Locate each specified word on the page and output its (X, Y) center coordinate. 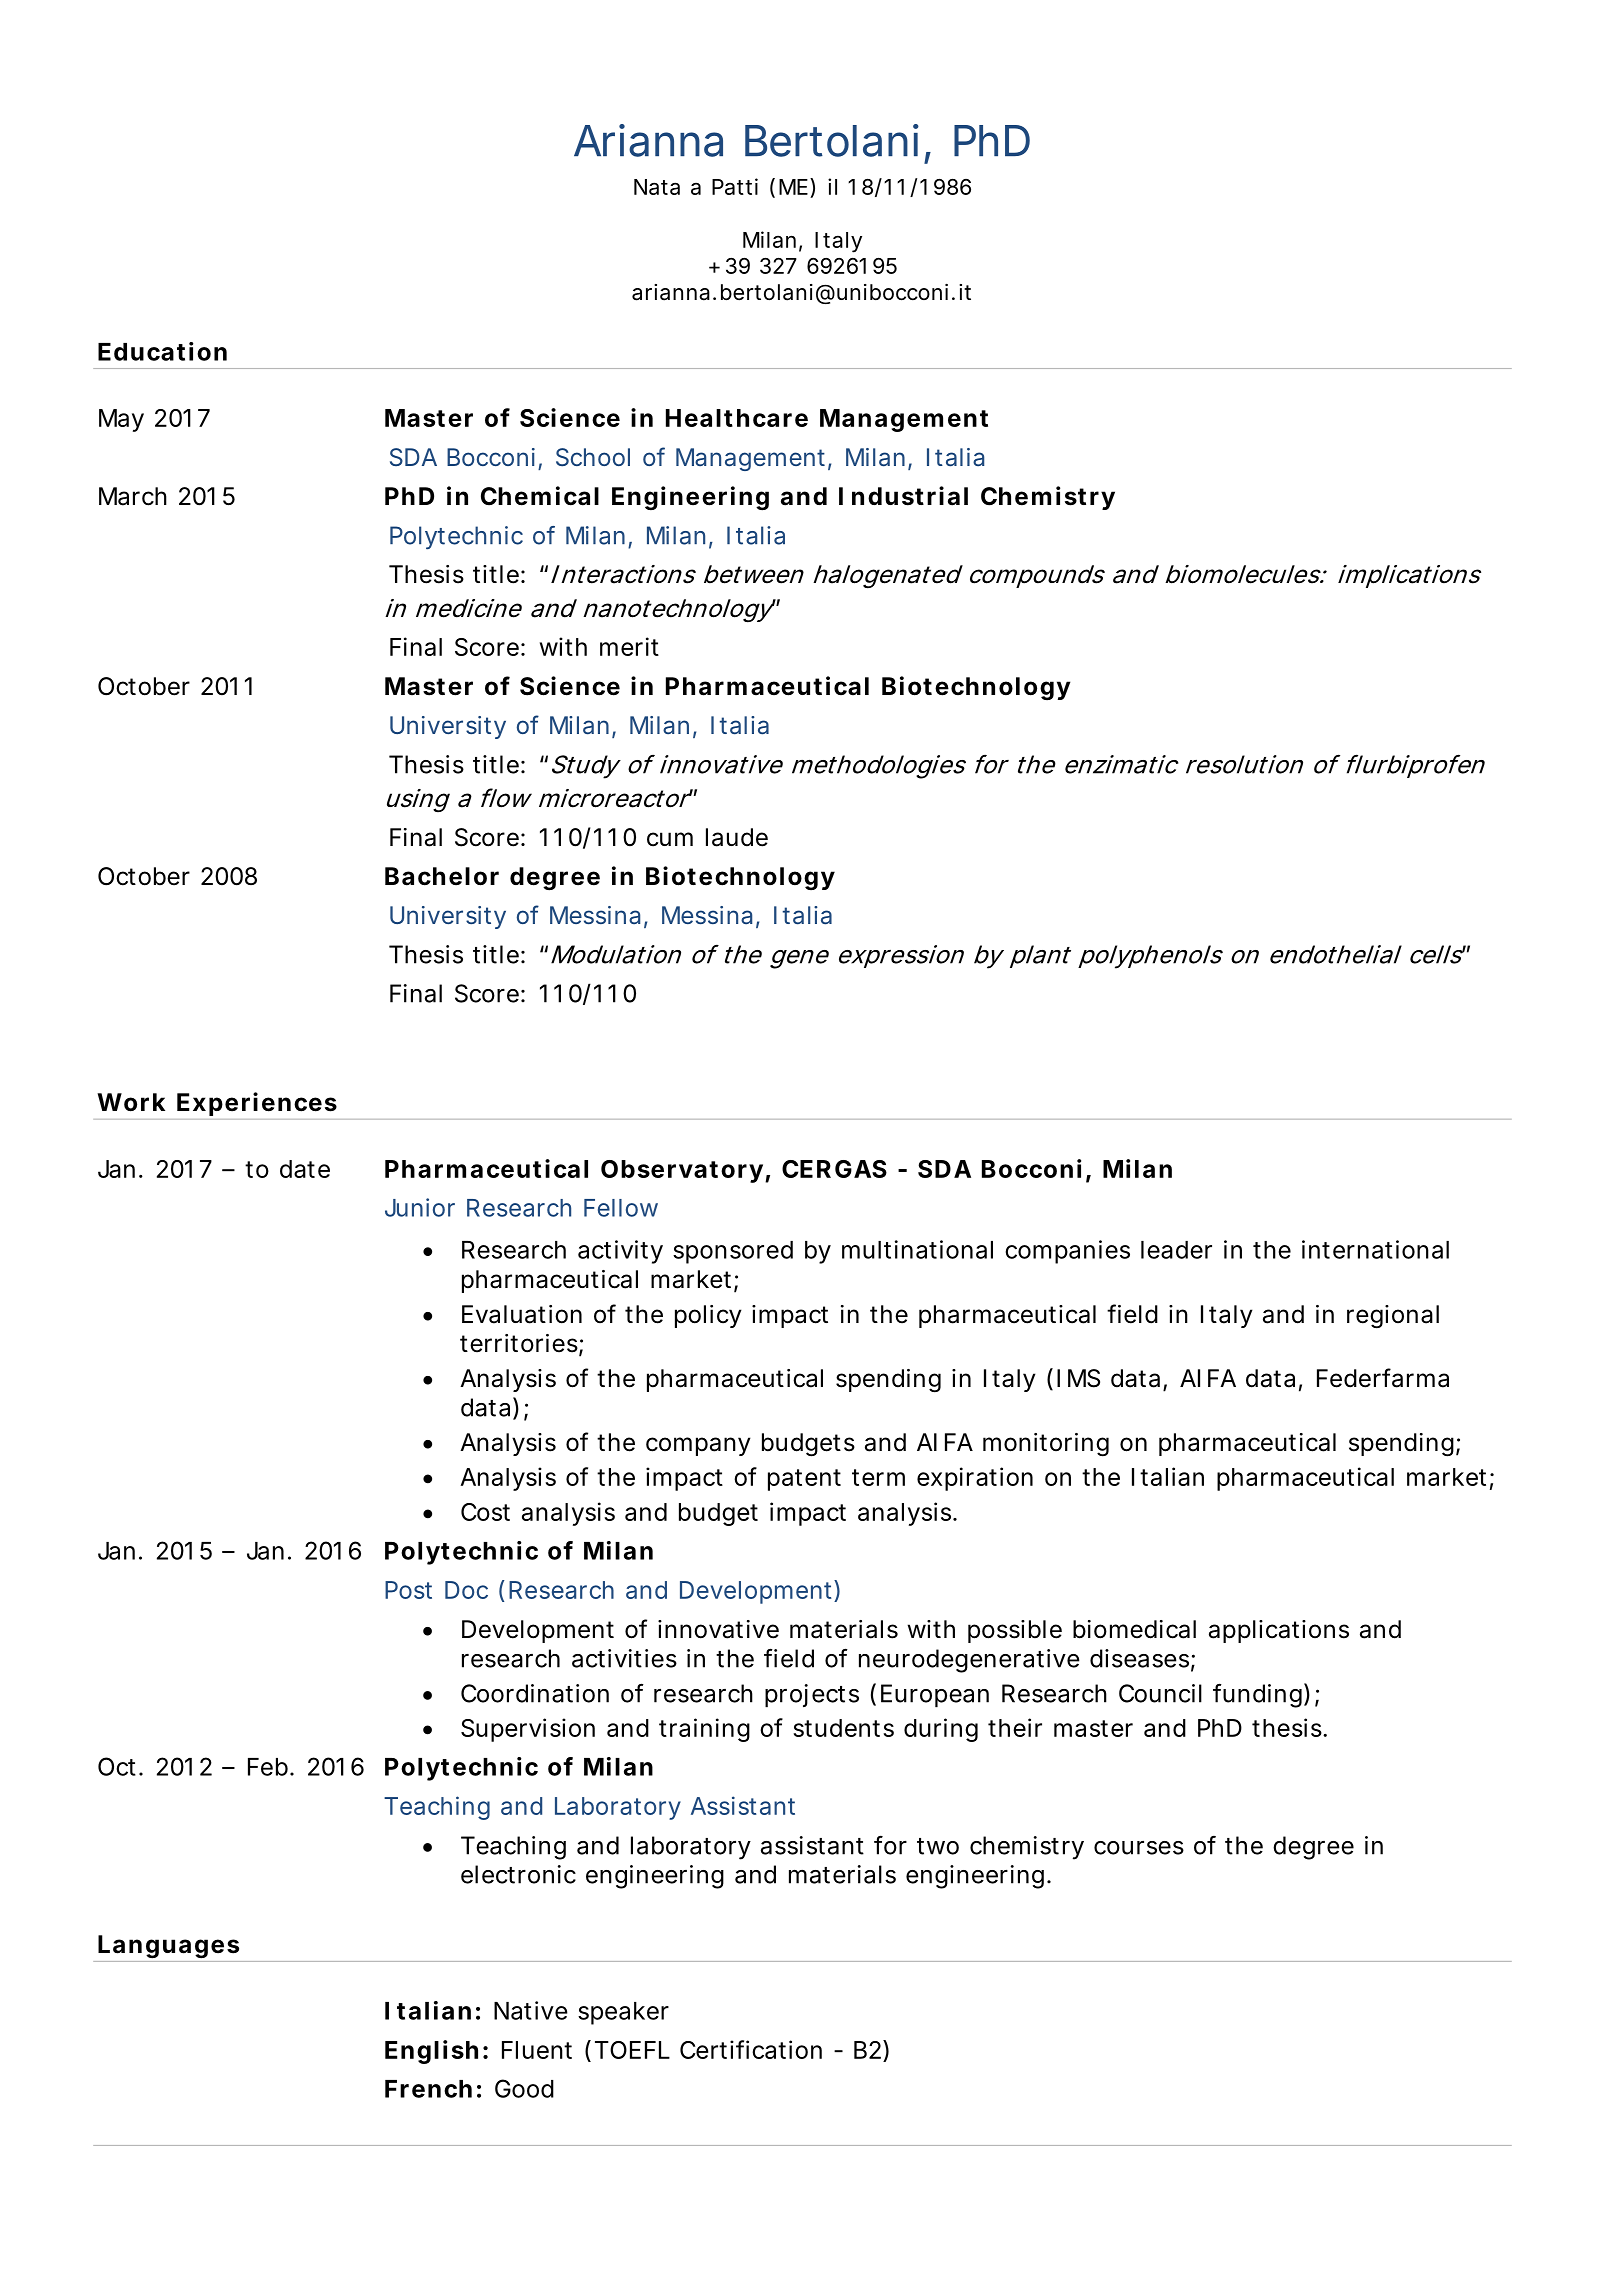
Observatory (682, 1171)
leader (1176, 1250)
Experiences (257, 1104)
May (121, 420)
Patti (735, 186)
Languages (168, 1947)
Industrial (903, 496)
